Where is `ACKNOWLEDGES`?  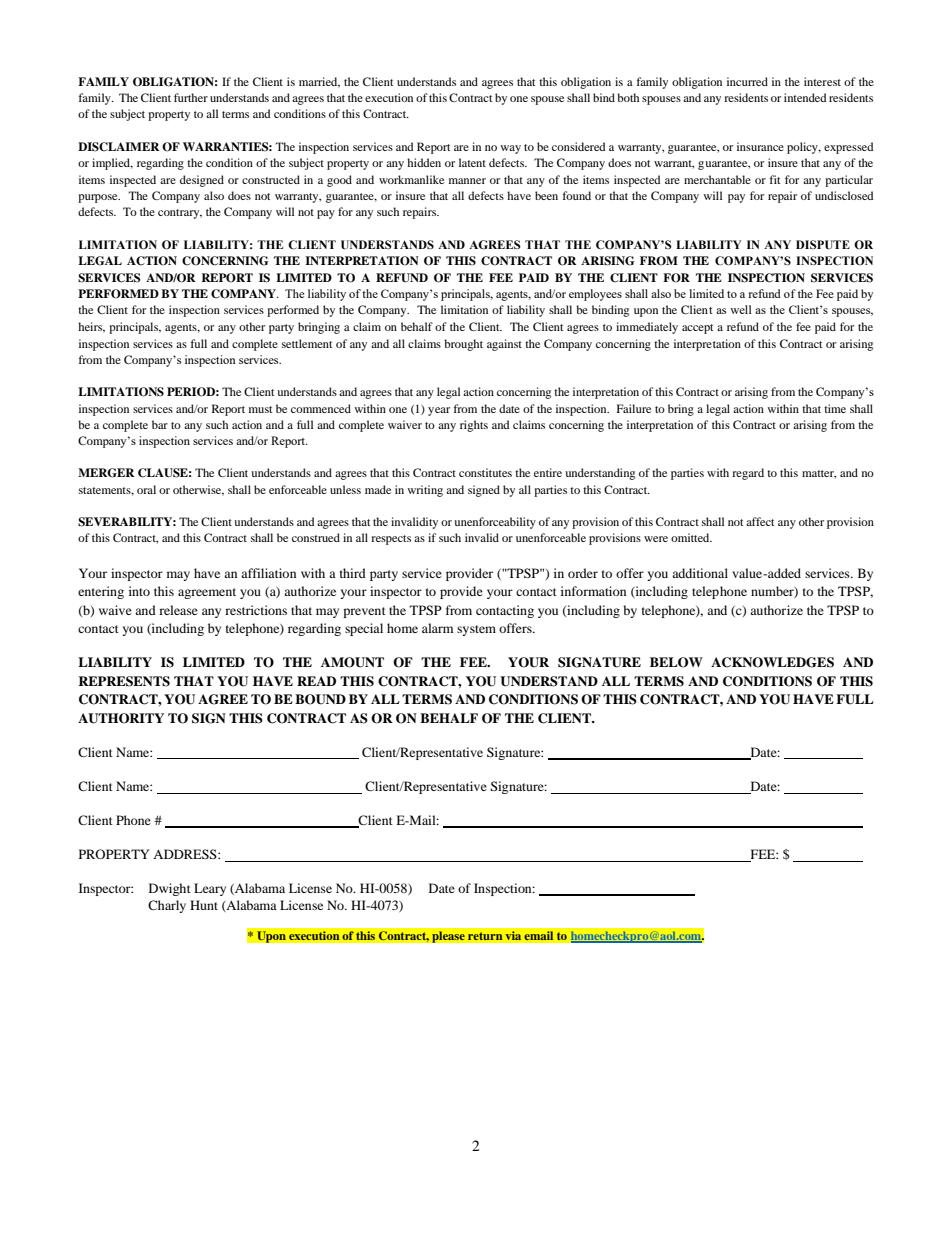 ACKNOWLEDGES is located at coordinates (772, 662).
